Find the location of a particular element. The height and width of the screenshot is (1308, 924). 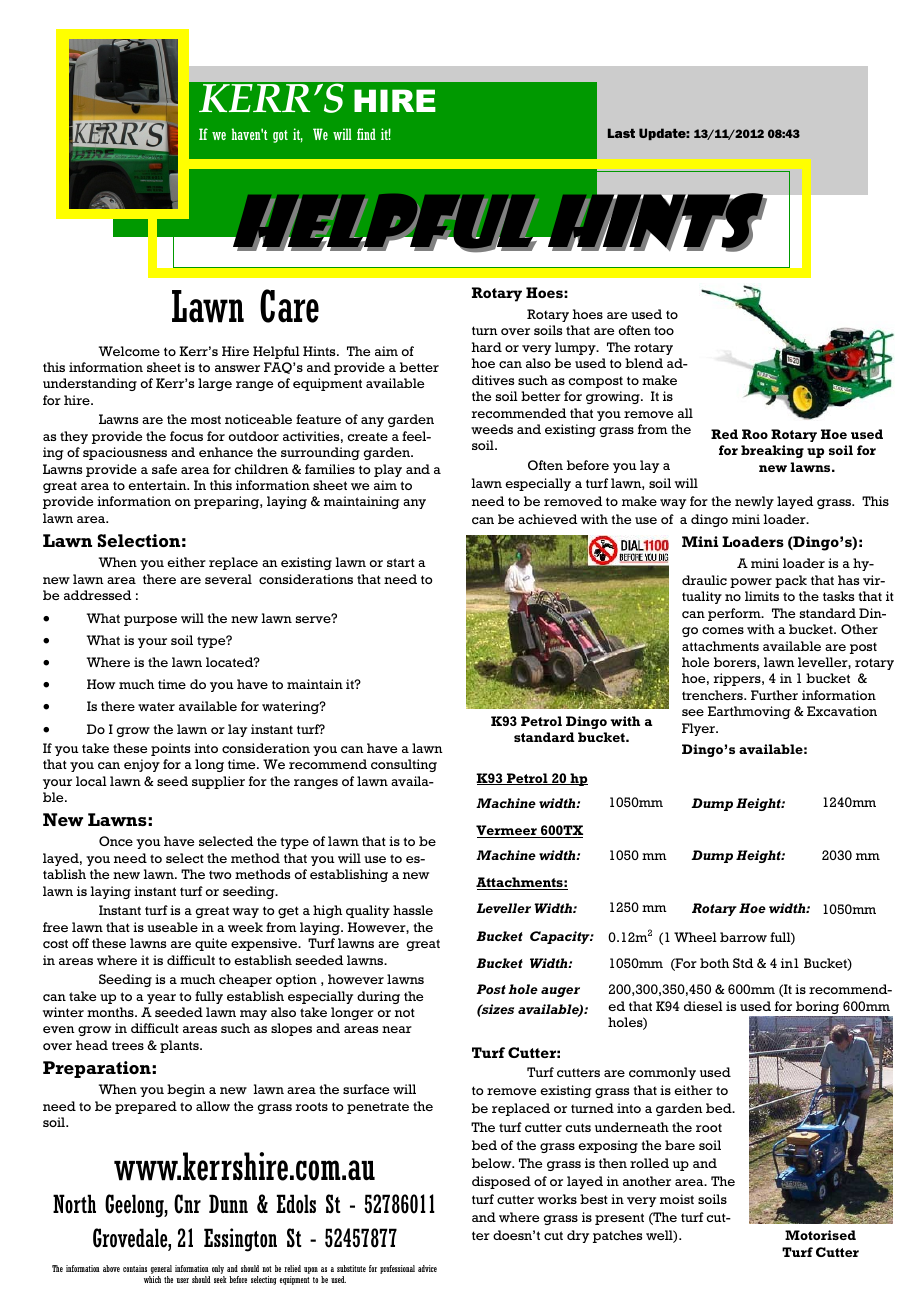

find is located at coordinates (366, 134).
